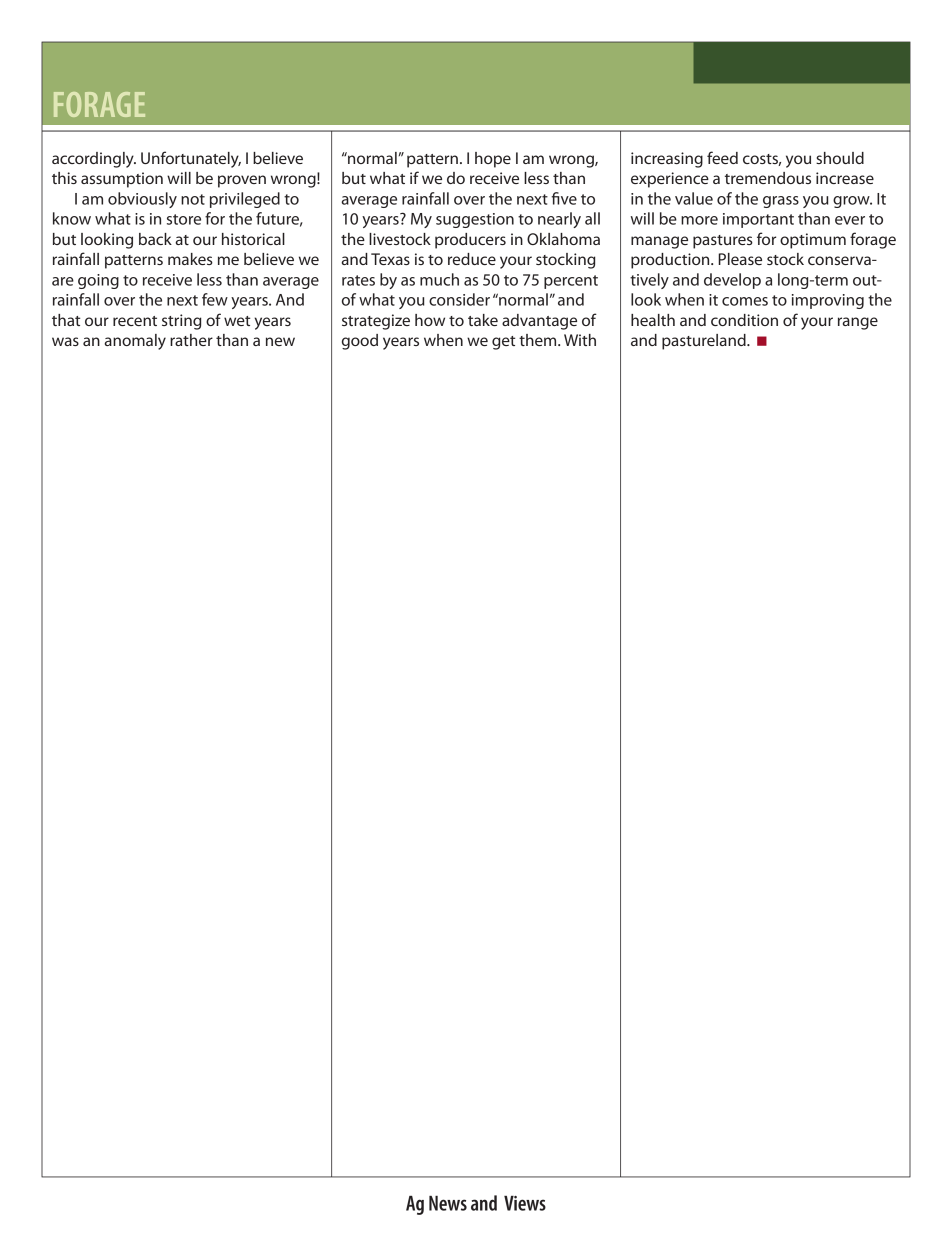  What do you see at coordinates (142, 200) in the page?
I see `obviously` at bounding box center [142, 200].
